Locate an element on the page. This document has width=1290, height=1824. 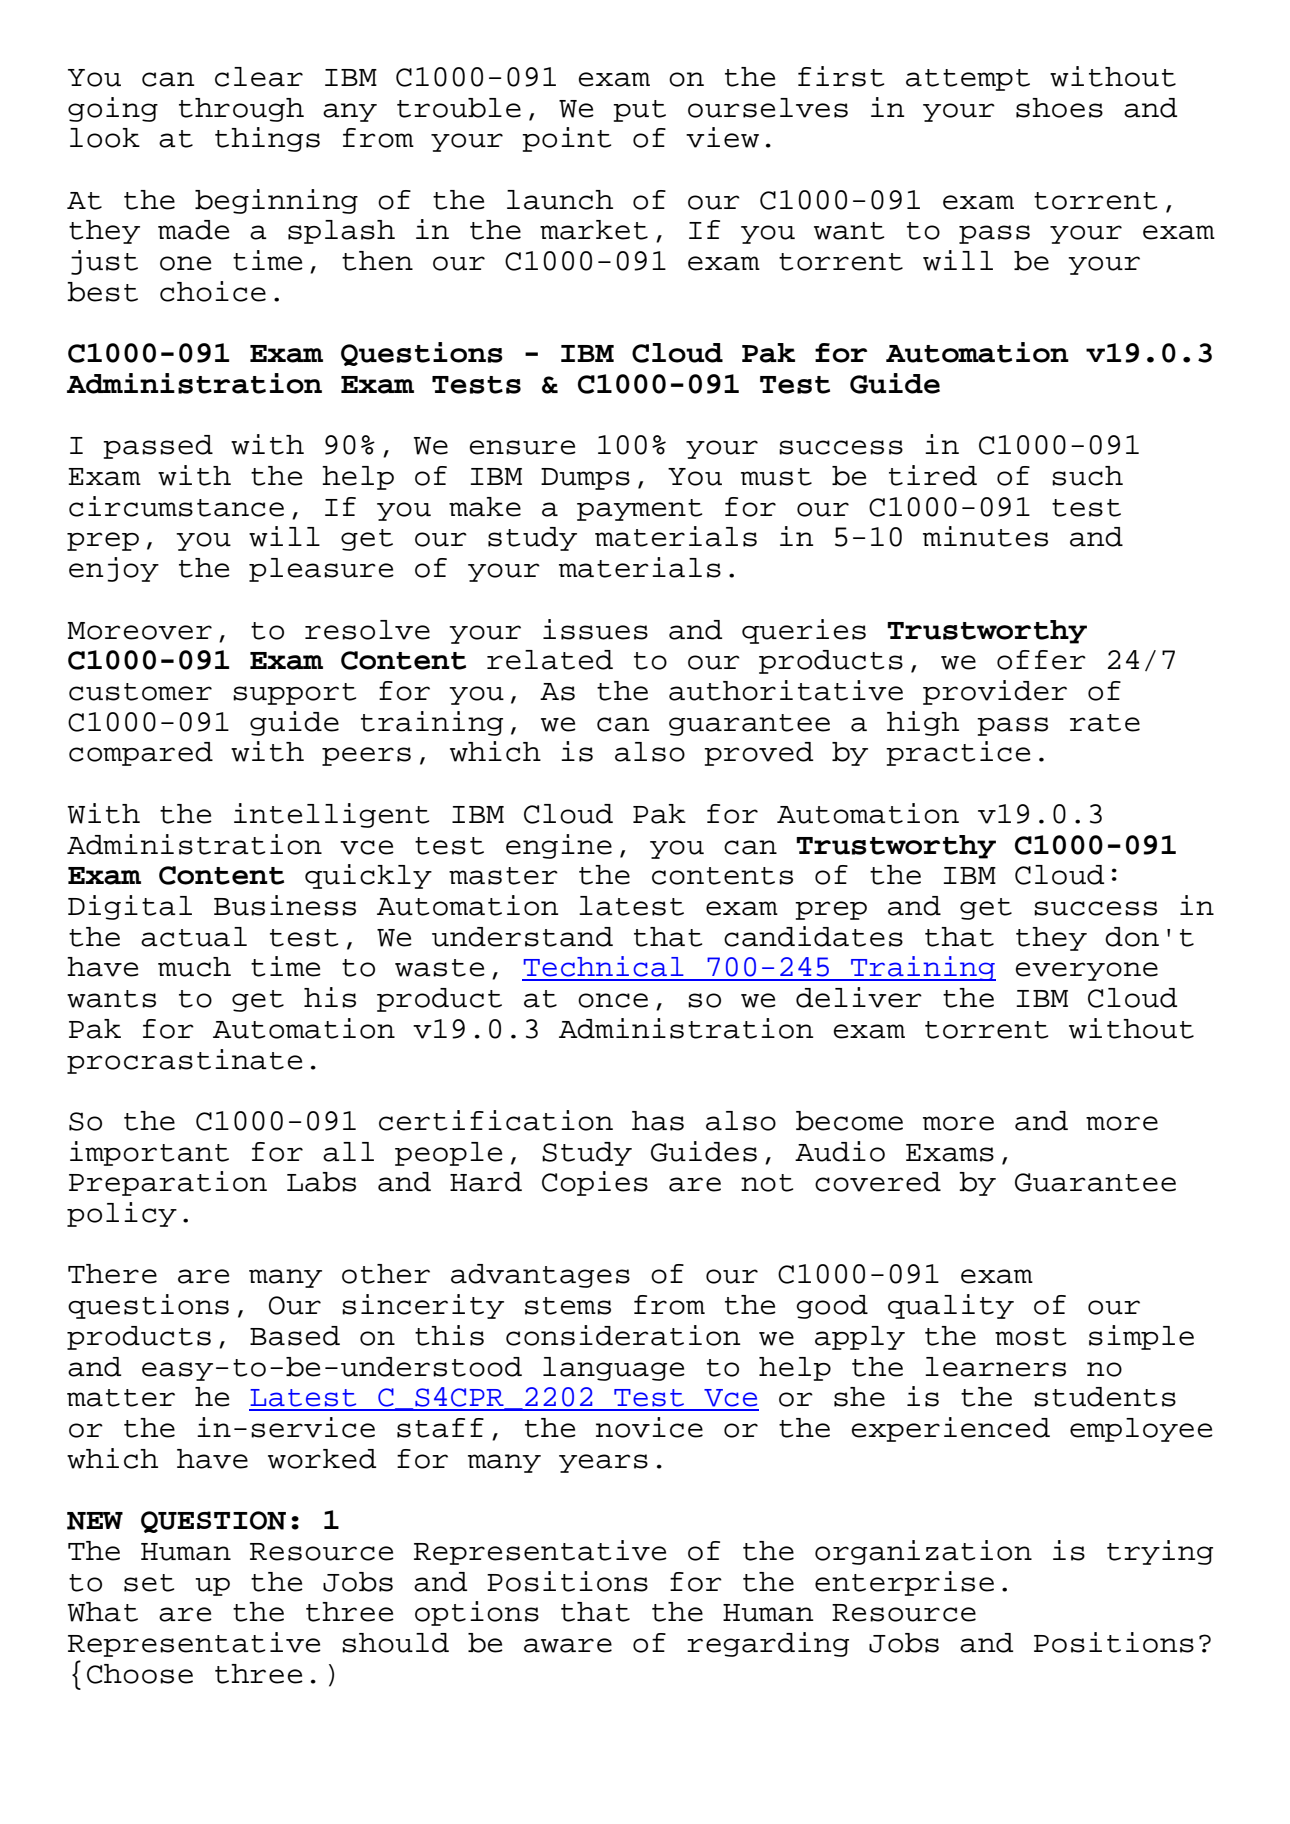
set is located at coordinates (149, 1583).
